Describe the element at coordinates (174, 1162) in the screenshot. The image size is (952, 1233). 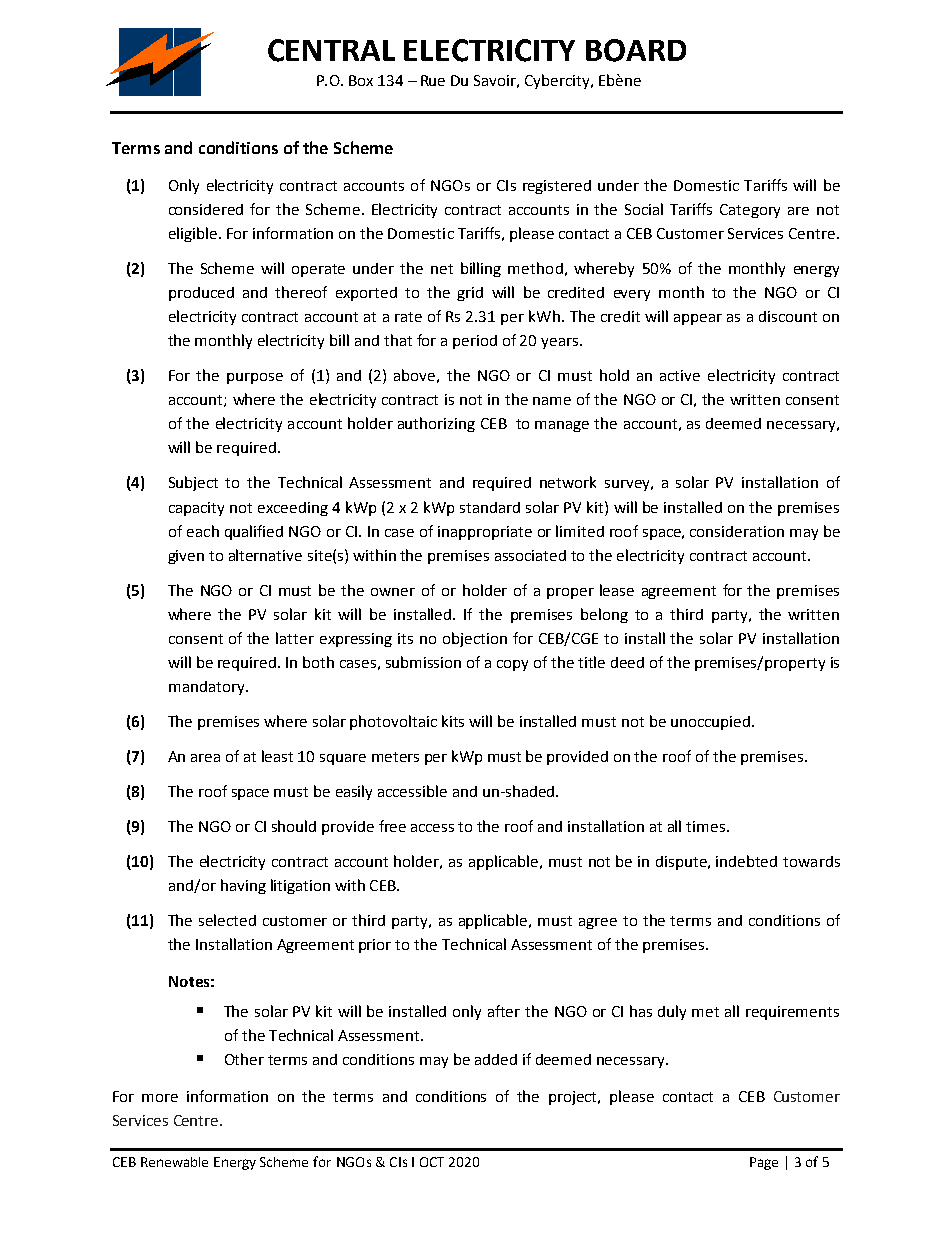
I see `Renewable` at that location.
